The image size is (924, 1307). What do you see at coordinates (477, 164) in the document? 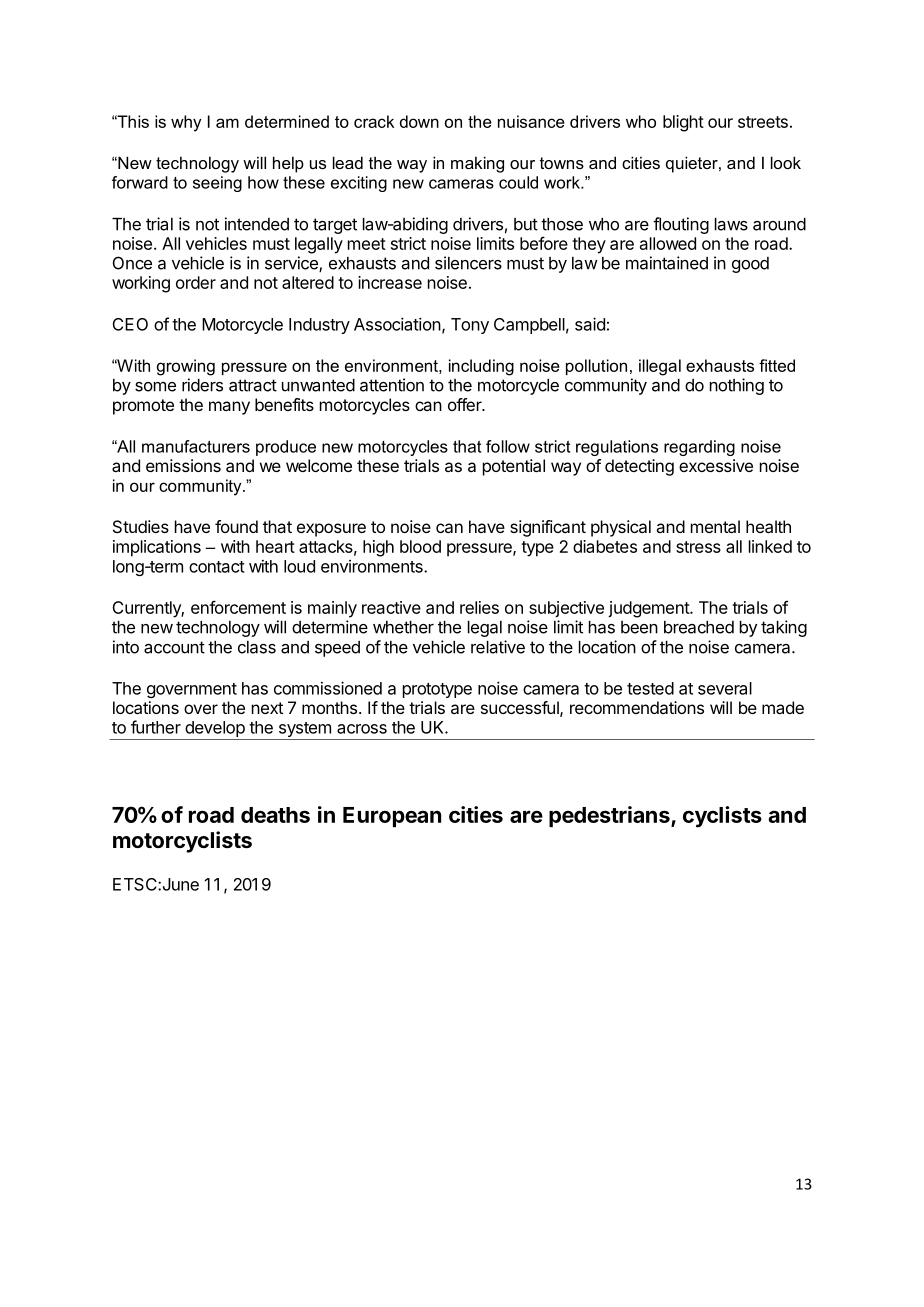
I see `making` at bounding box center [477, 164].
